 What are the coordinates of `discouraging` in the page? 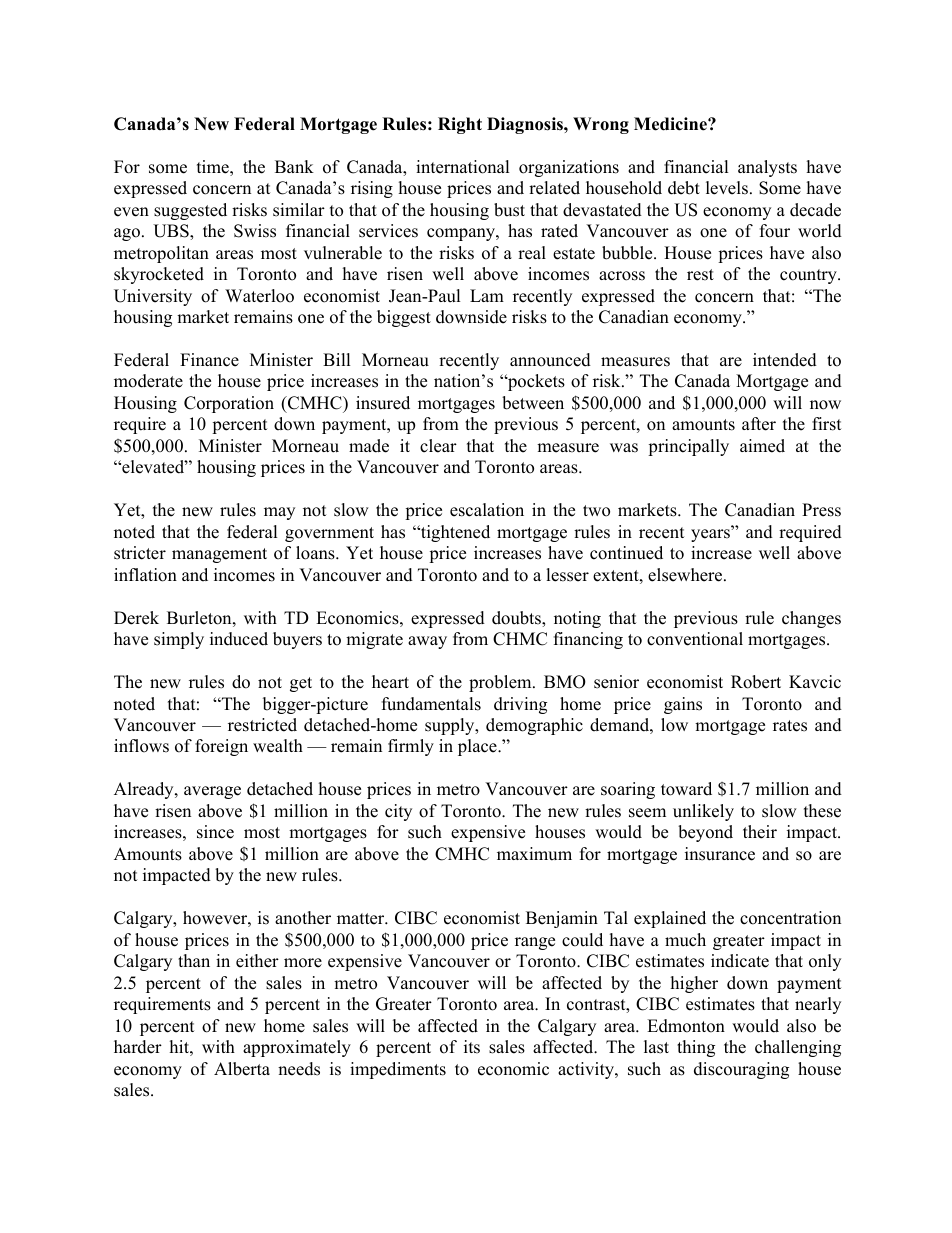 It's located at (741, 1070).
